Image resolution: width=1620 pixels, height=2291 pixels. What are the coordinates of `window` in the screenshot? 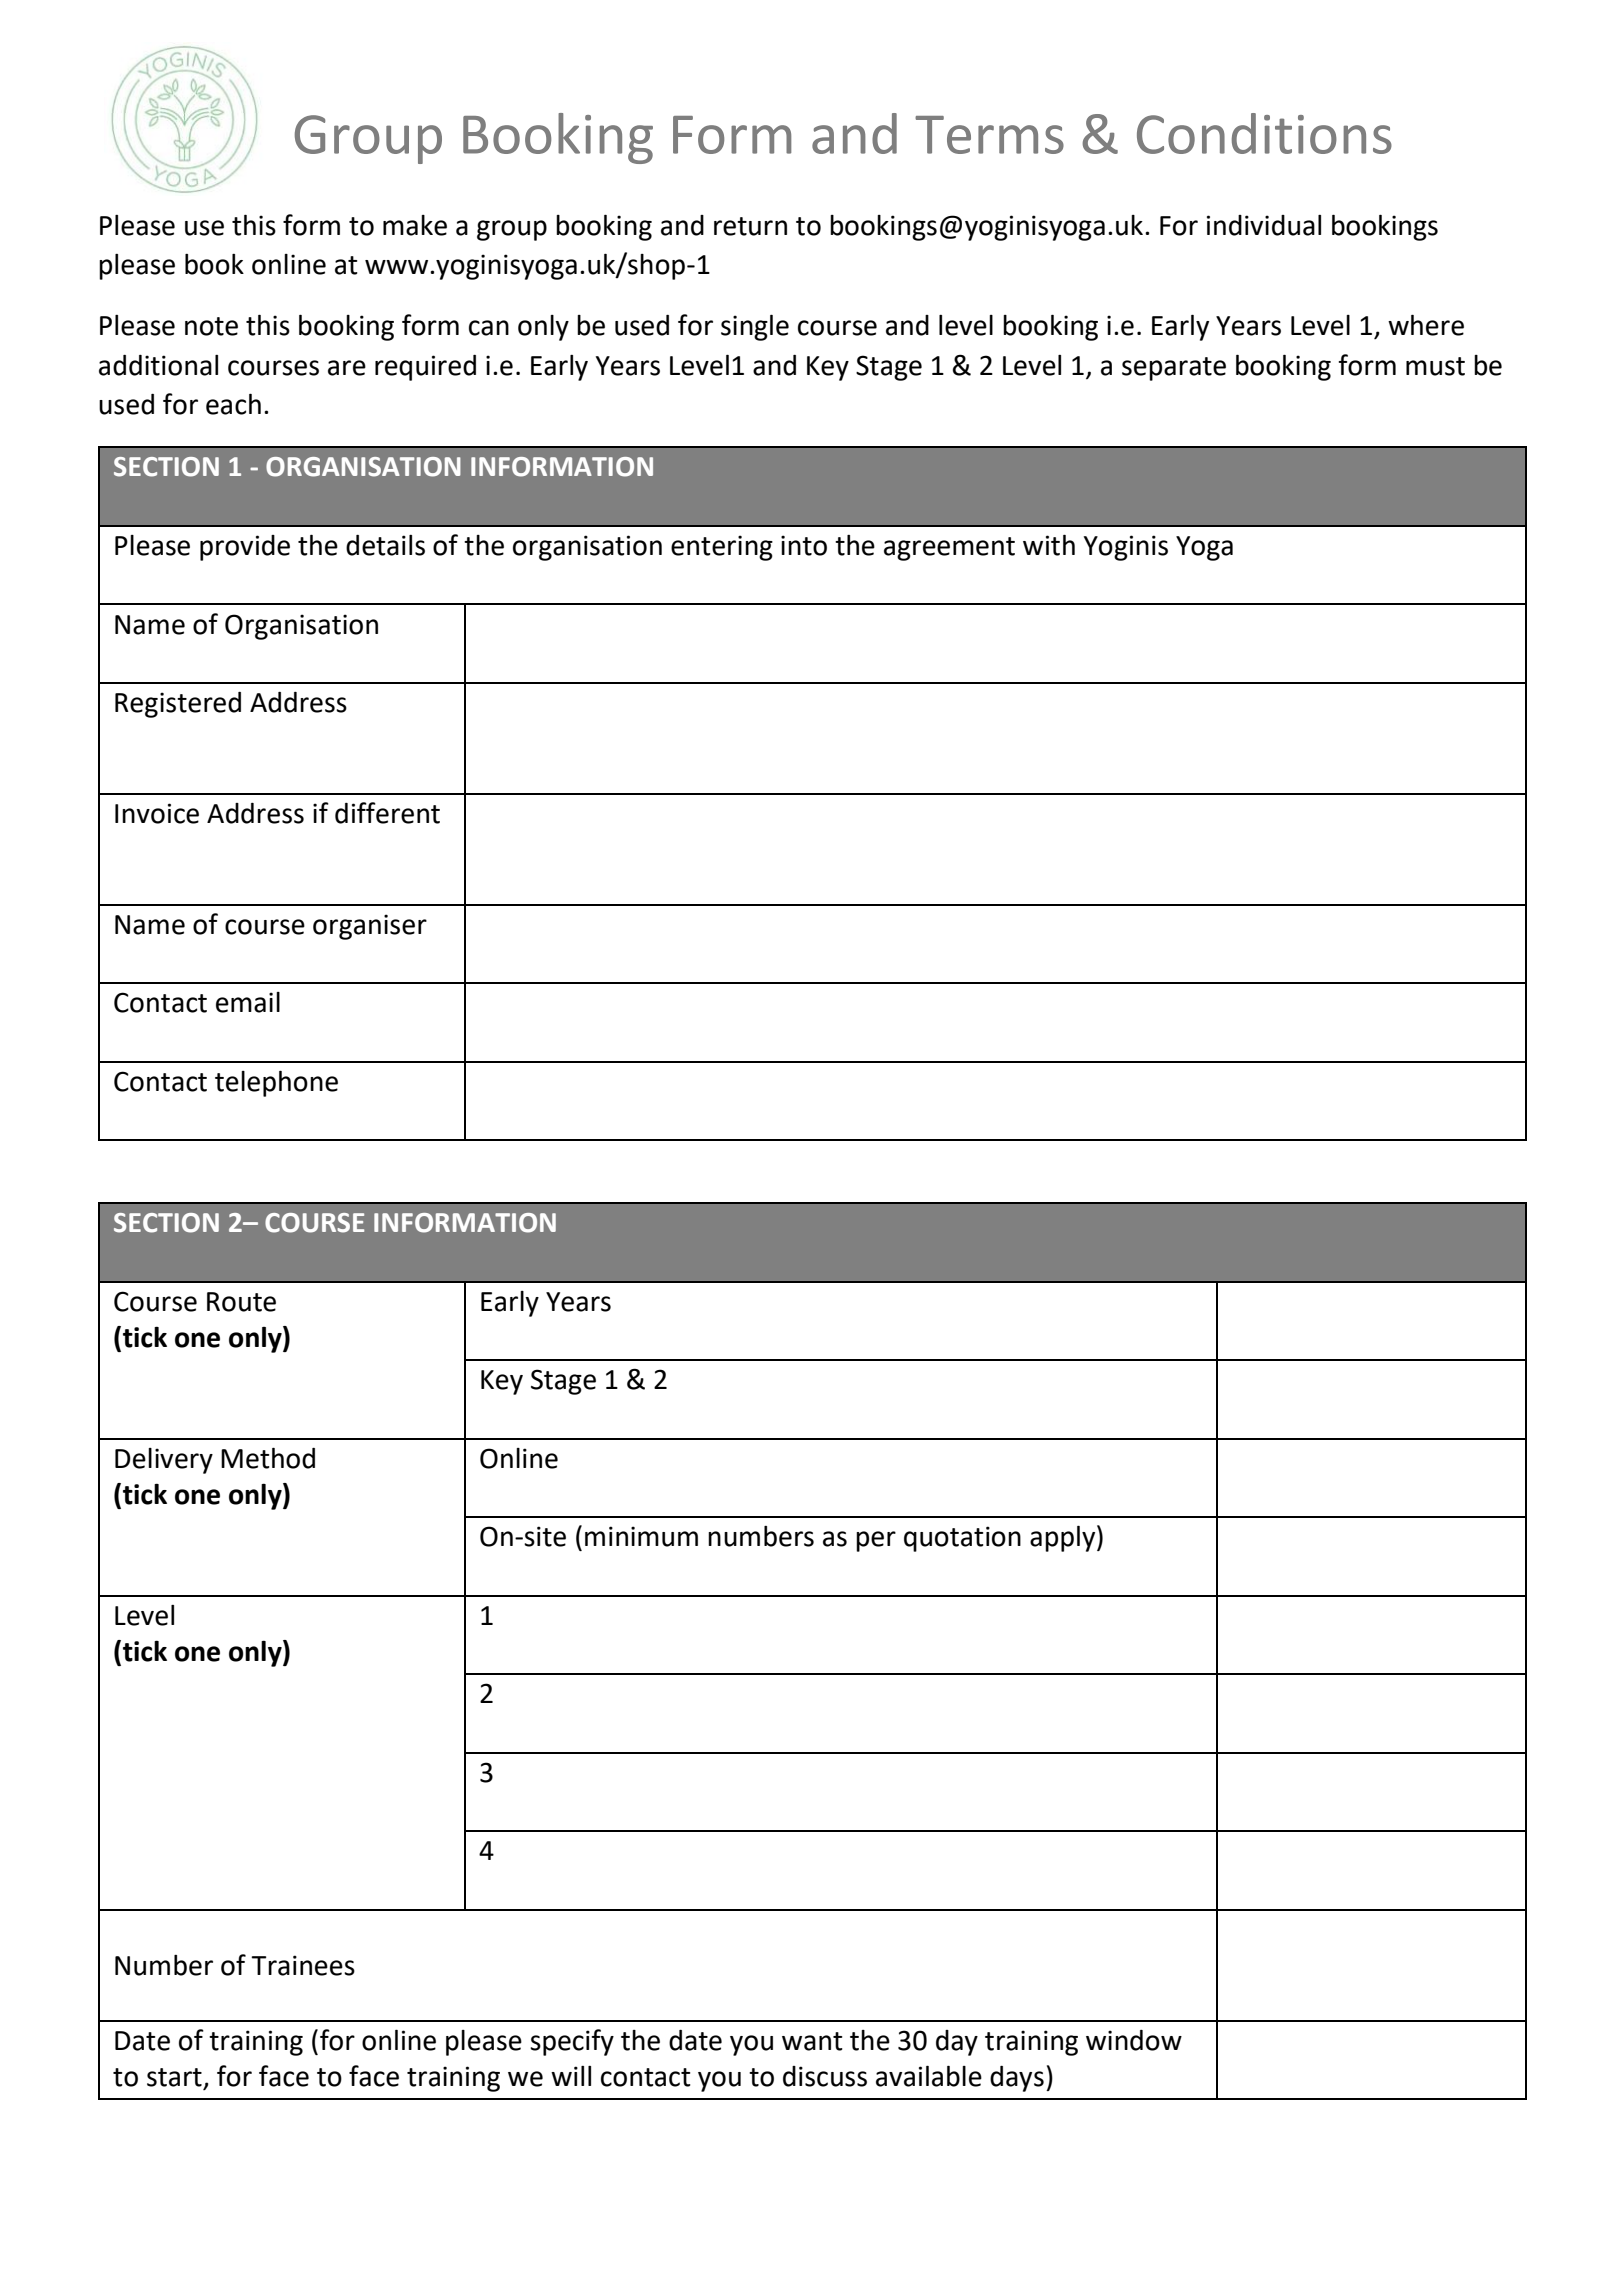 It's located at (1134, 2040).
